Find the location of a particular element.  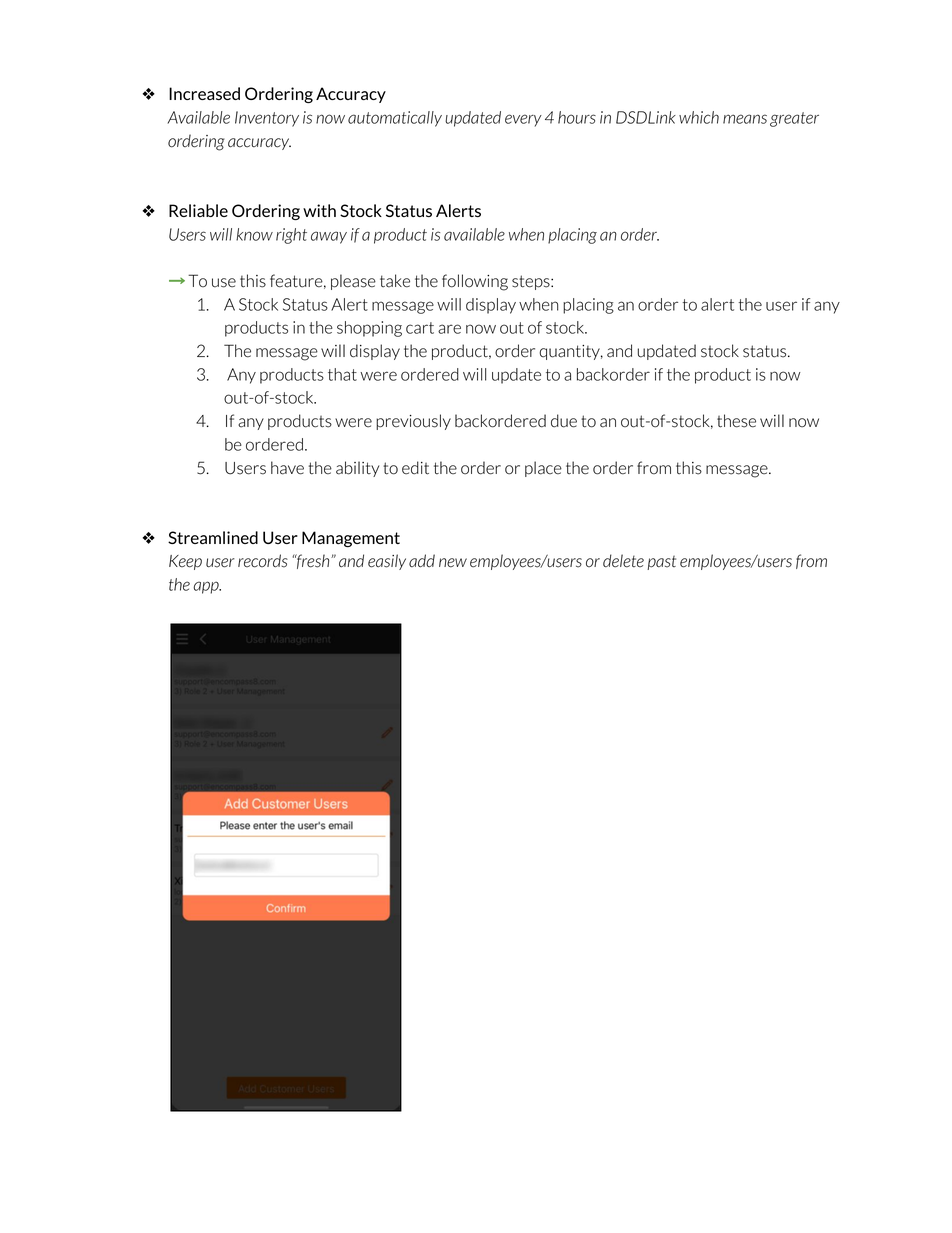

due is located at coordinates (564, 421).
